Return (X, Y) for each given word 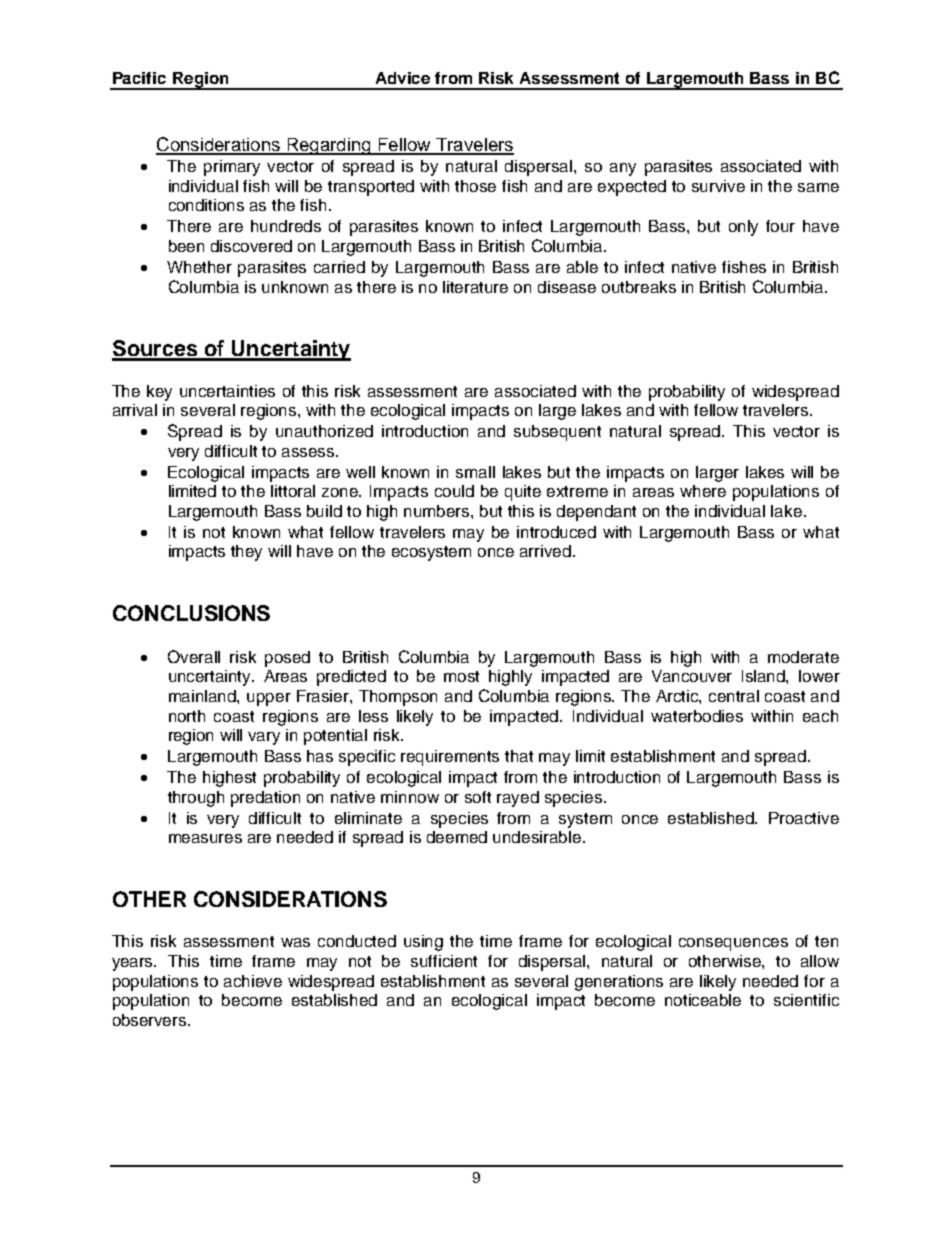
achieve (253, 981)
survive (718, 186)
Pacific (139, 78)
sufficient (444, 961)
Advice (403, 78)
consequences (733, 944)
